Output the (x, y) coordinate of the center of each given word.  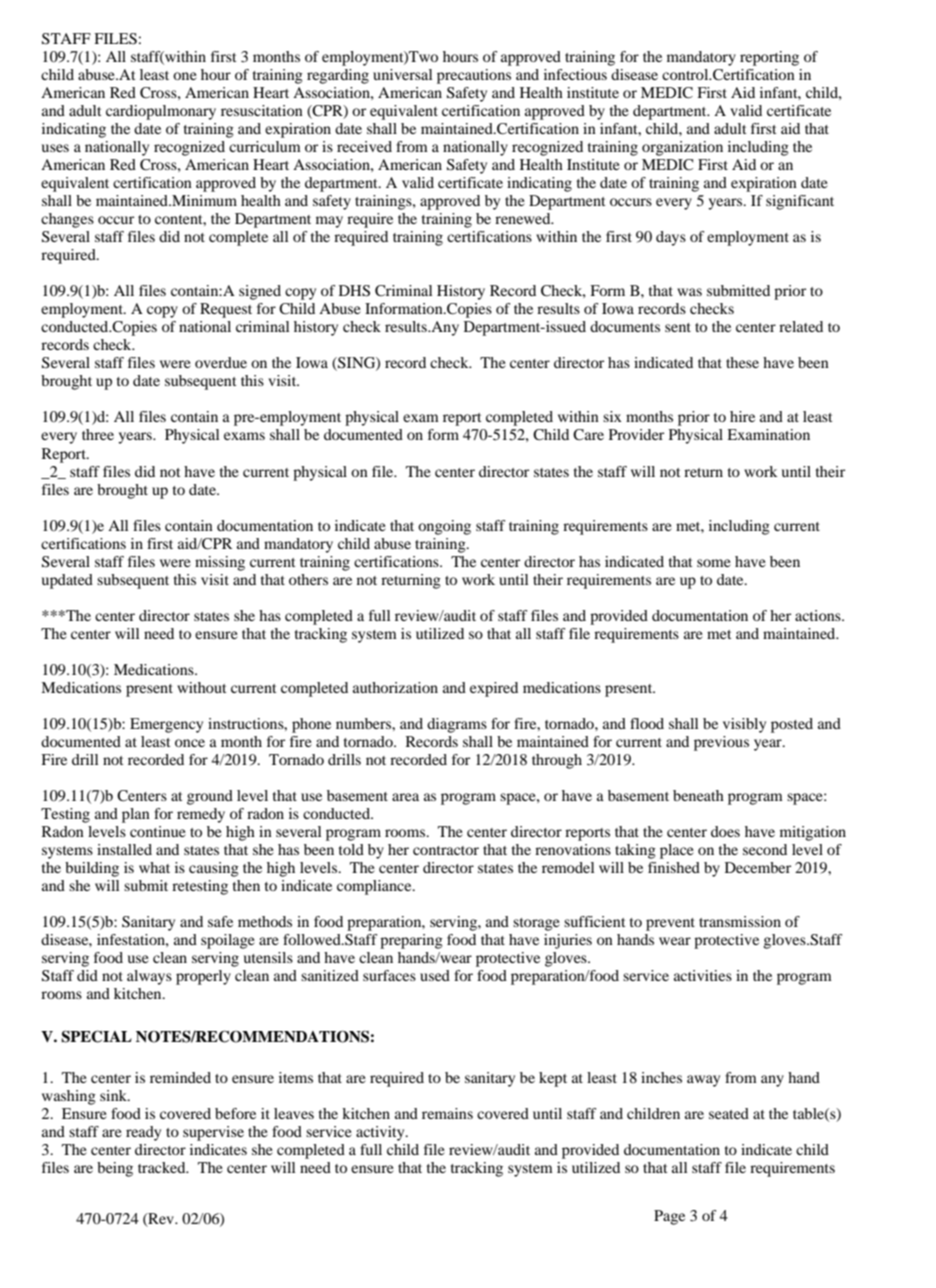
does (725, 831)
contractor (446, 850)
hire (742, 416)
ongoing (444, 527)
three (98, 434)
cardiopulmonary (161, 112)
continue (158, 831)
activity (381, 1133)
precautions (474, 76)
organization (682, 148)
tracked (163, 1167)
